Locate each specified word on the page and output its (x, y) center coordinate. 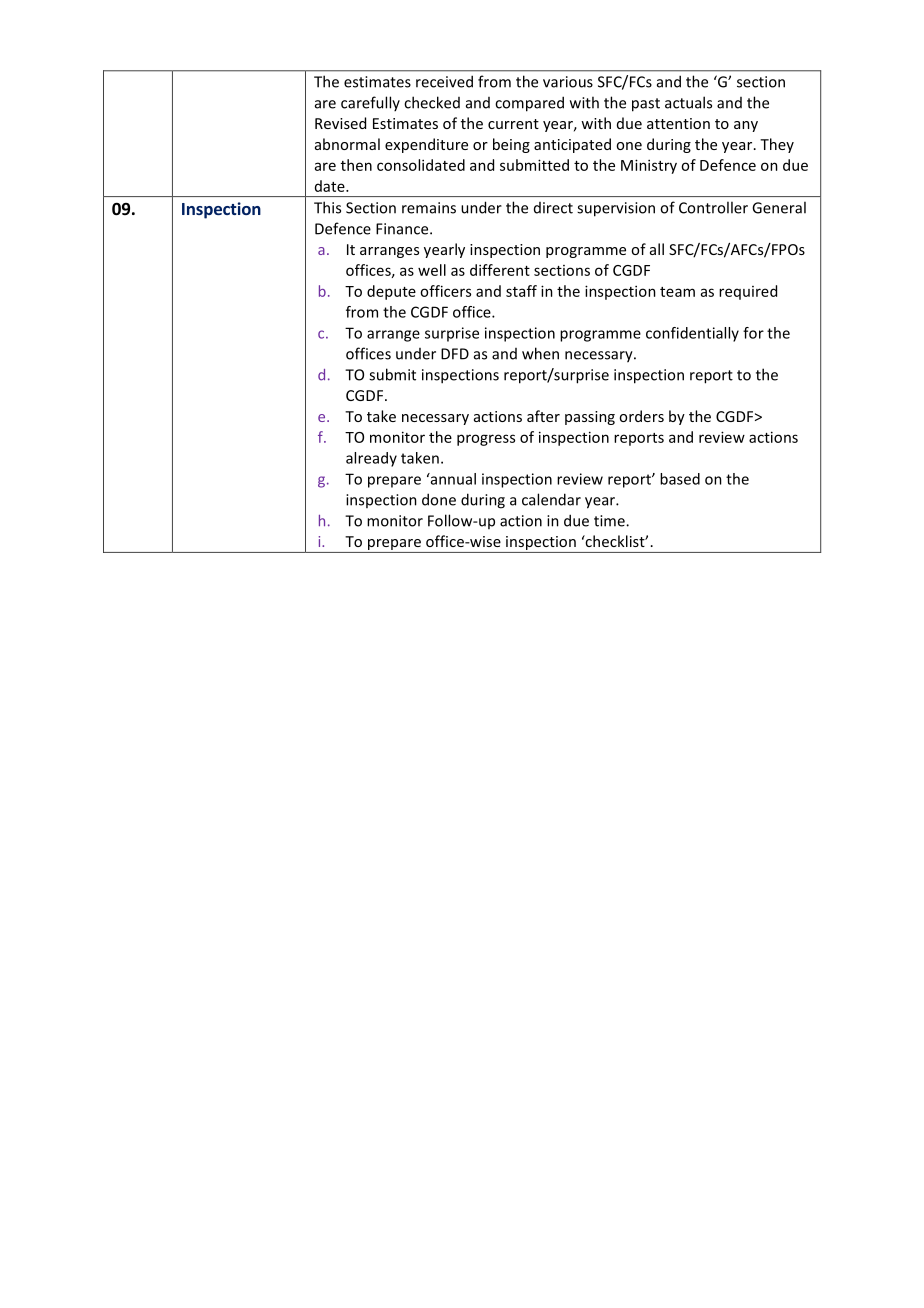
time (610, 521)
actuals (688, 102)
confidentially (692, 334)
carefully (370, 103)
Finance (403, 229)
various (568, 82)
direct (553, 208)
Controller (713, 207)
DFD (455, 354)
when (540, 353)
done (439, 499)
